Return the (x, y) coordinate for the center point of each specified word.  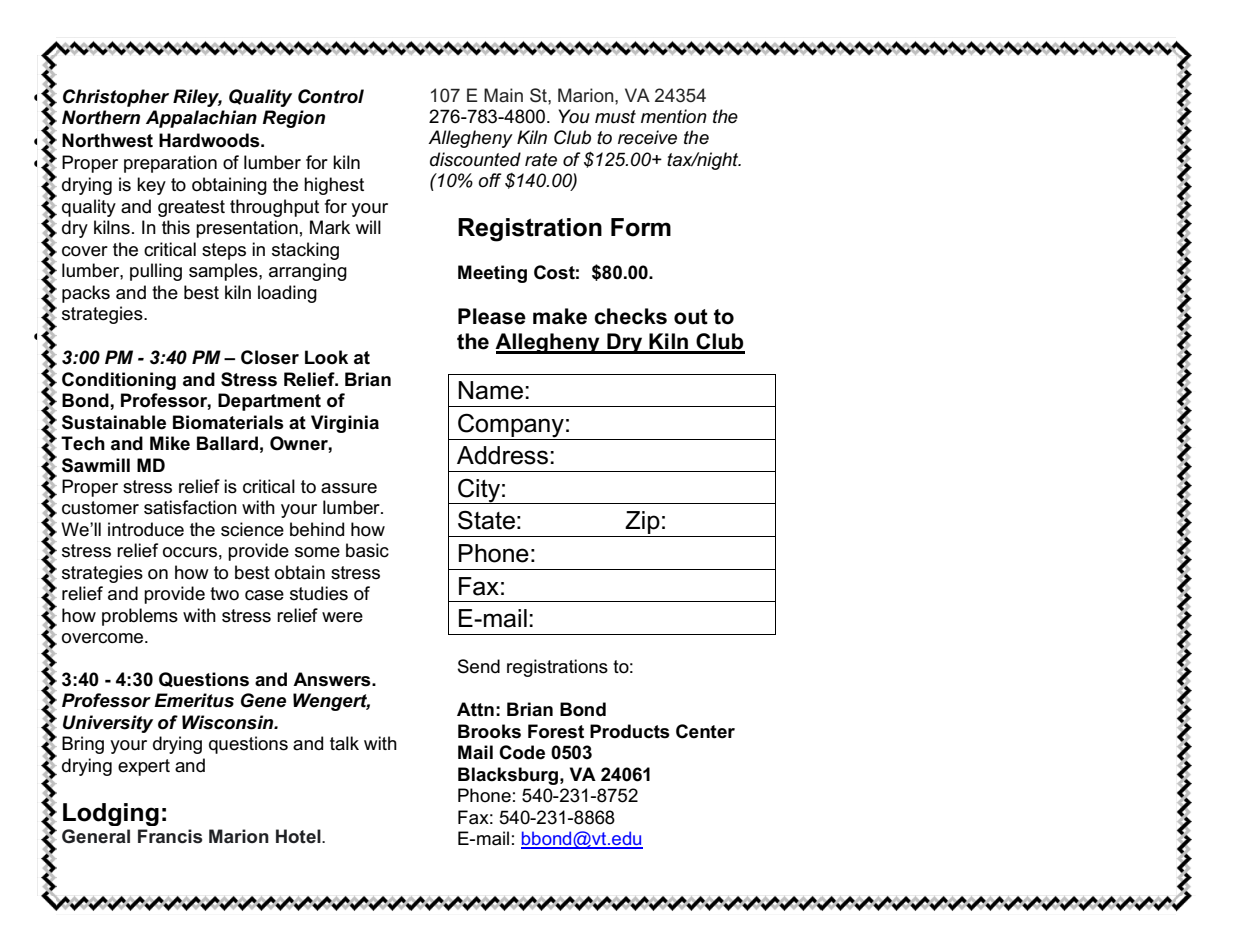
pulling (156, 272)
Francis (170, 836)
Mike (170, 443)
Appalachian (201, 119)
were (342, 617)
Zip (643, 524)
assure (349, 488)
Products (630, 731)
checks (630, 316)
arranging (308, 272)
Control (331, 96)
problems (140, 617)
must (615, 117)
